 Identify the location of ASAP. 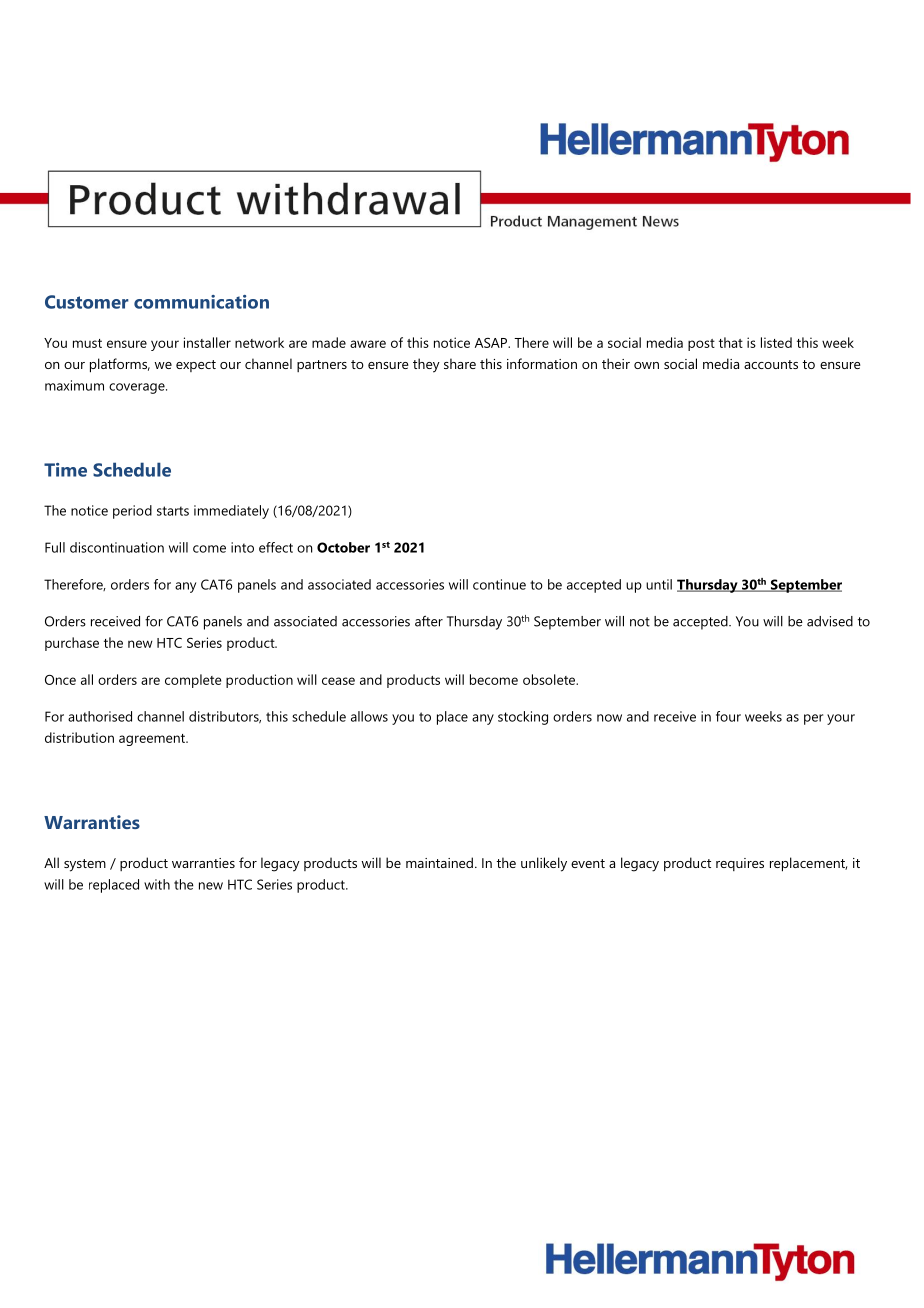
(492, 343).
